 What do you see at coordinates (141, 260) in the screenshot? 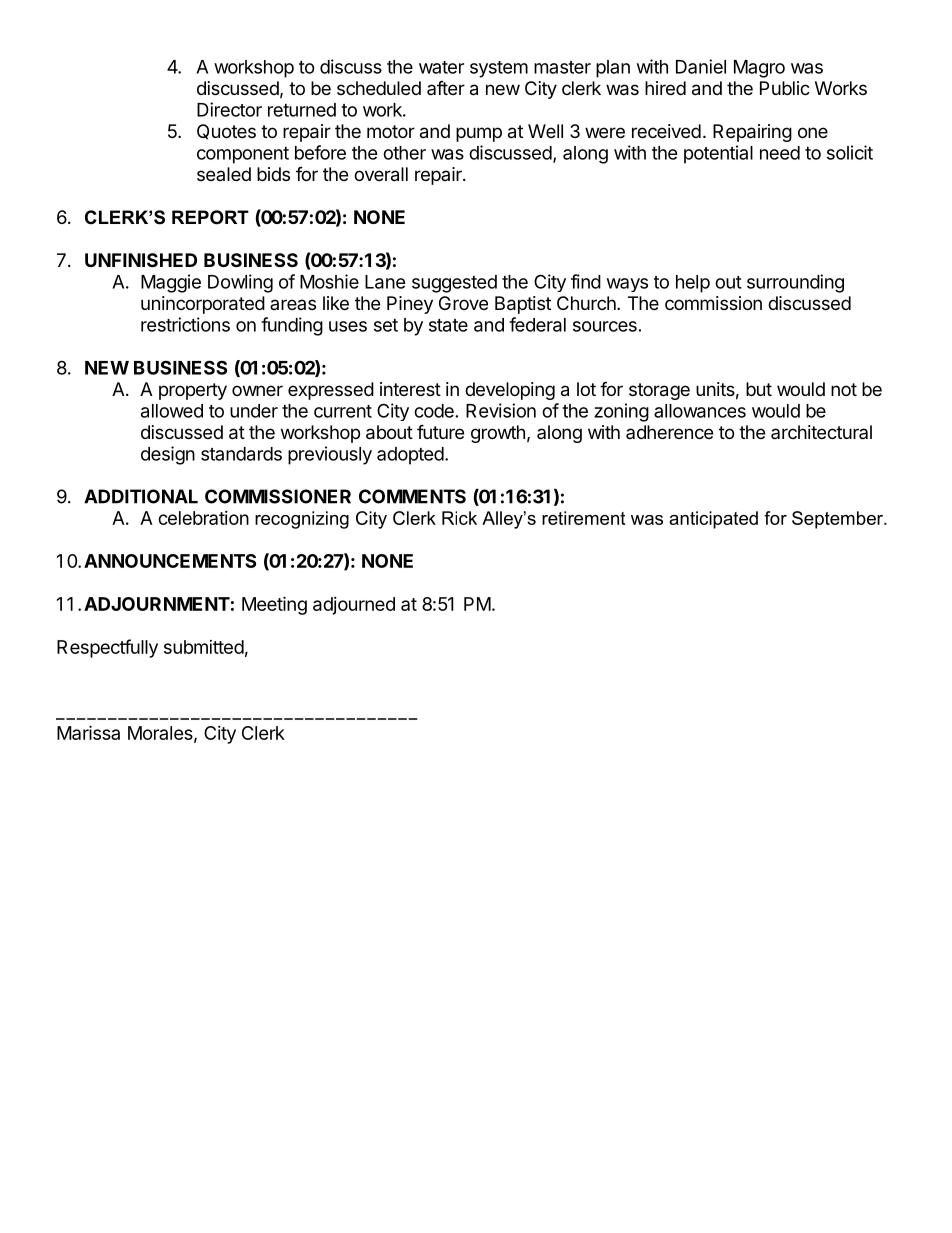
I see `UNFINISHED` at bounding box center [141, 260].
